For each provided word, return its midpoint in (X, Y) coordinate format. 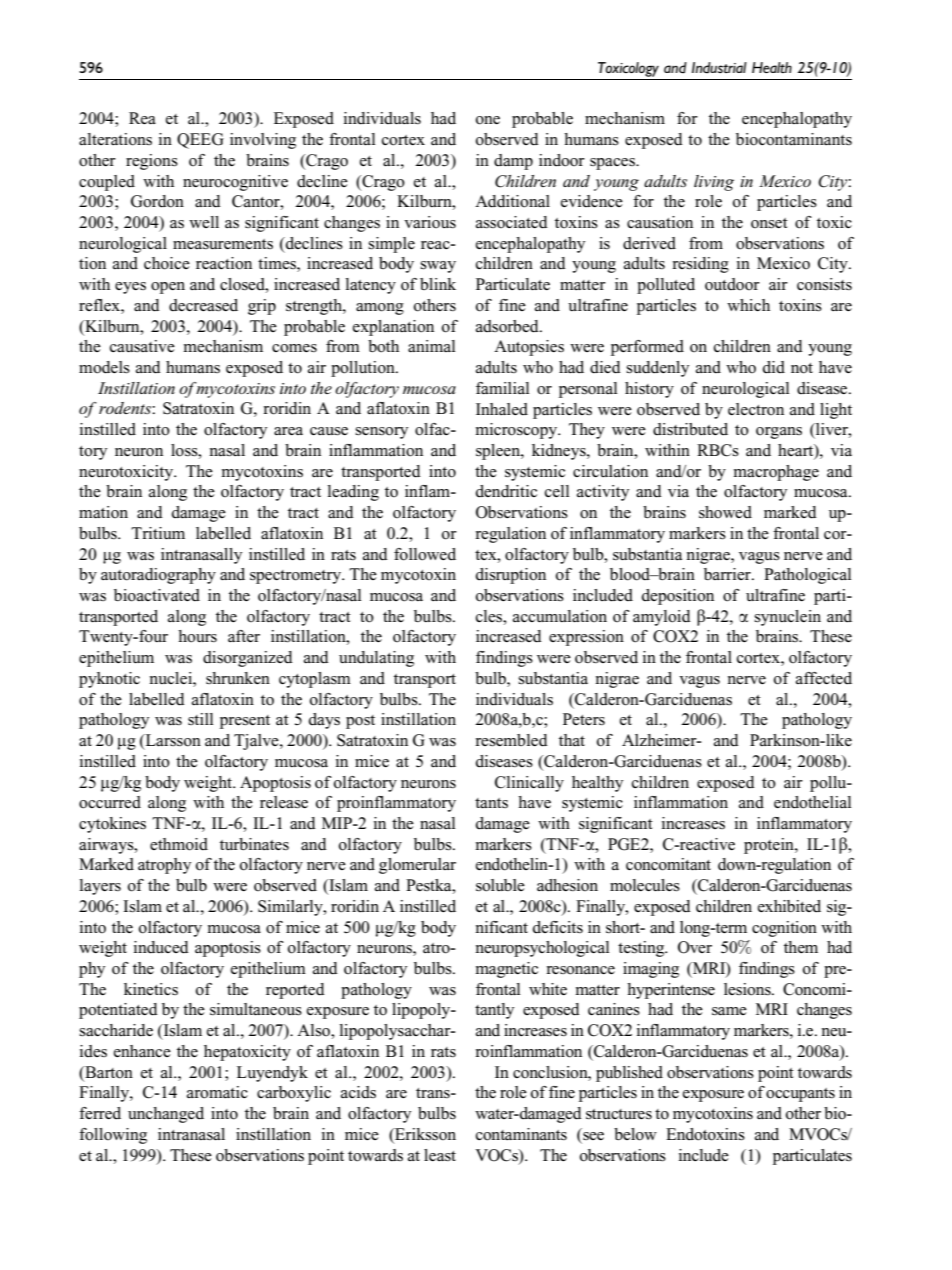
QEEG (200, 141)
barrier (728, 574)
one (488, 120)
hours (197, 636)
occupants (800, 1095)
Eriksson (424, 1135)
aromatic (217, 1092)
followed (425, 554)
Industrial (719, 68)
